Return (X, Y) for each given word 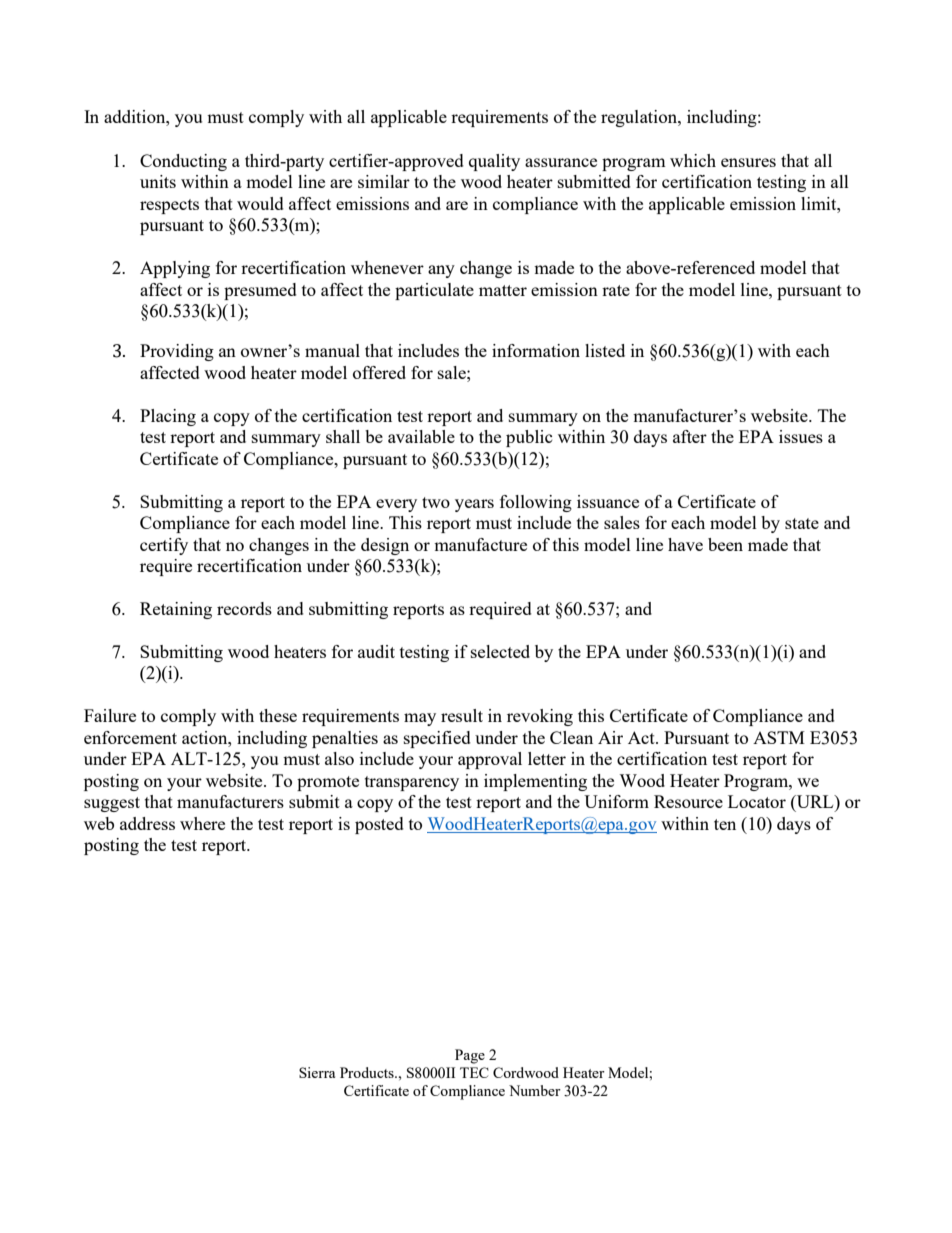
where (202, 823)
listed (605, 350)
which (693, 160)
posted (379, 825)
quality (494, 162)
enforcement (130, 737)
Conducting (183, 162)
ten (725, 824)
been (725, 544)
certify (164, 546)
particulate (434, 291)
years (474, 505)
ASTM (779, 737)
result (462, 715)
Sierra (317, 1072)
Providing (177, 352)
